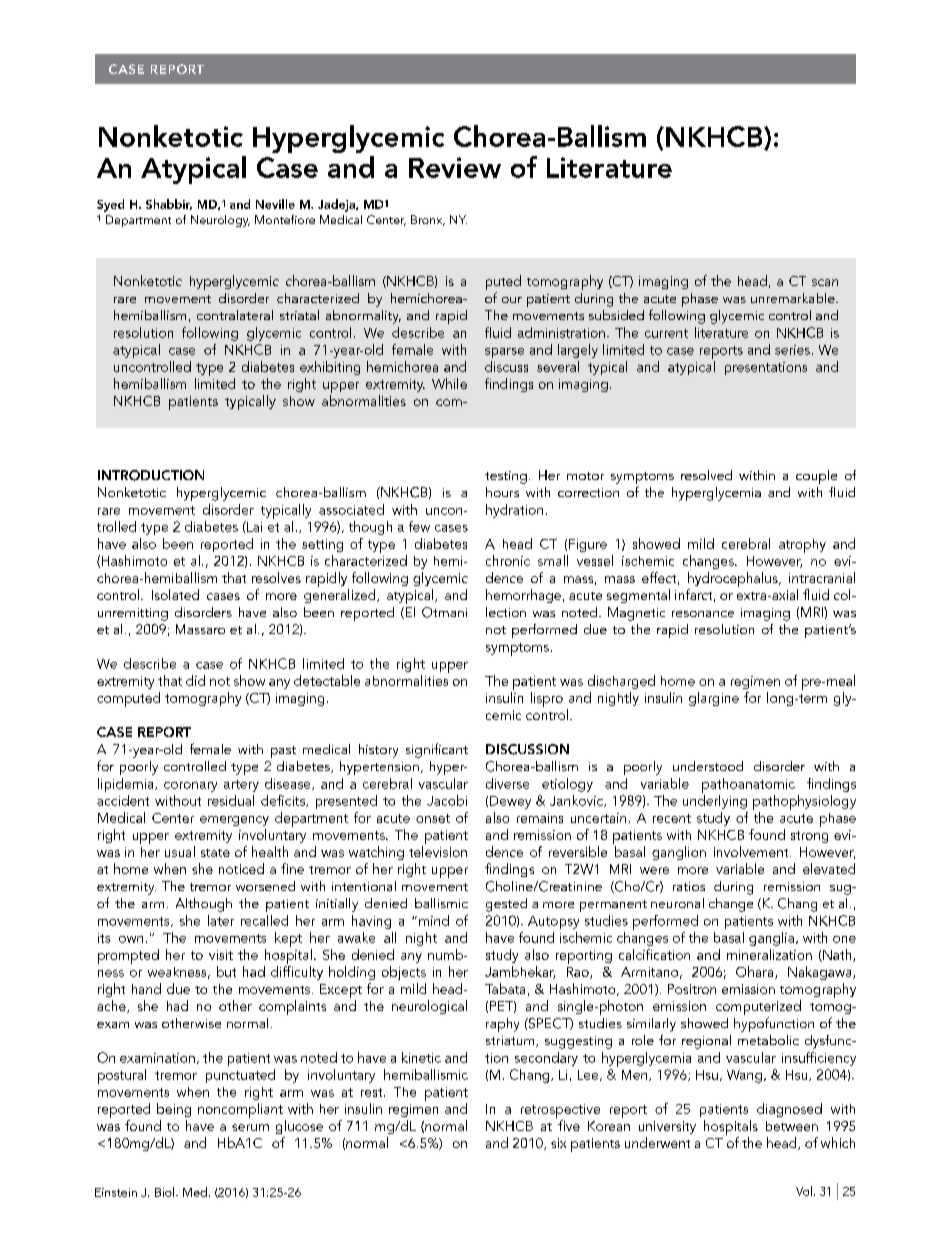  What do you see at coordinates (166, 1192) in the image?
I see `Biol` at bounding box center [166, 1192].
